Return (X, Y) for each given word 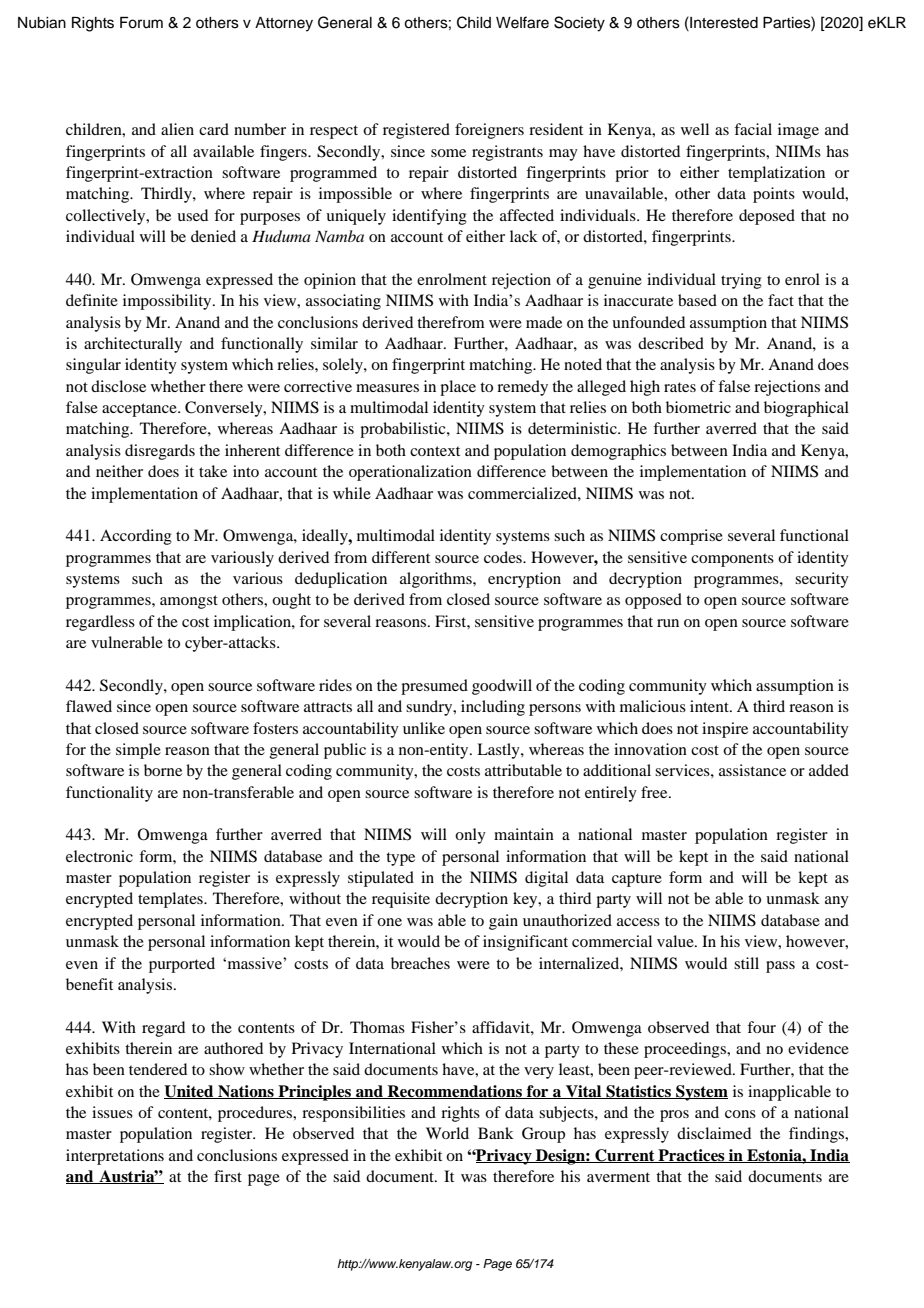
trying (741, 281)
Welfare (522, 22)
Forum (141, 23)
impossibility (168, 302)
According (136, 537)
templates (171, 900)
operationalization (410, 473)
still (746, 963)
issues (112, 1112)
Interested (723, 22)
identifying (429, 217)
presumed (434, 687)
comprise (691, 537)
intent (710, 706)
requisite (401, 900)
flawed (89, 706)
